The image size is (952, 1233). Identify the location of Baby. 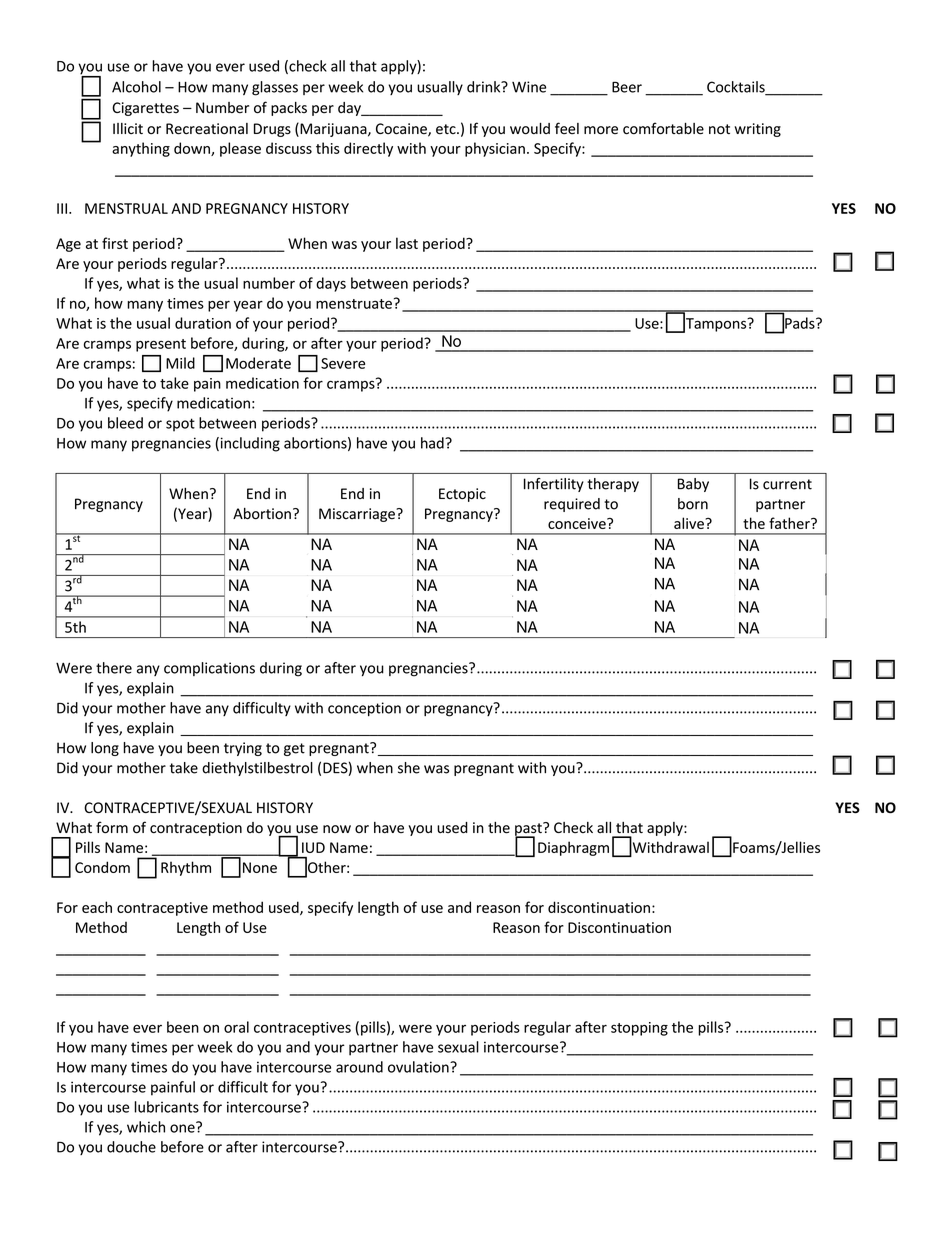
(693, 485).
